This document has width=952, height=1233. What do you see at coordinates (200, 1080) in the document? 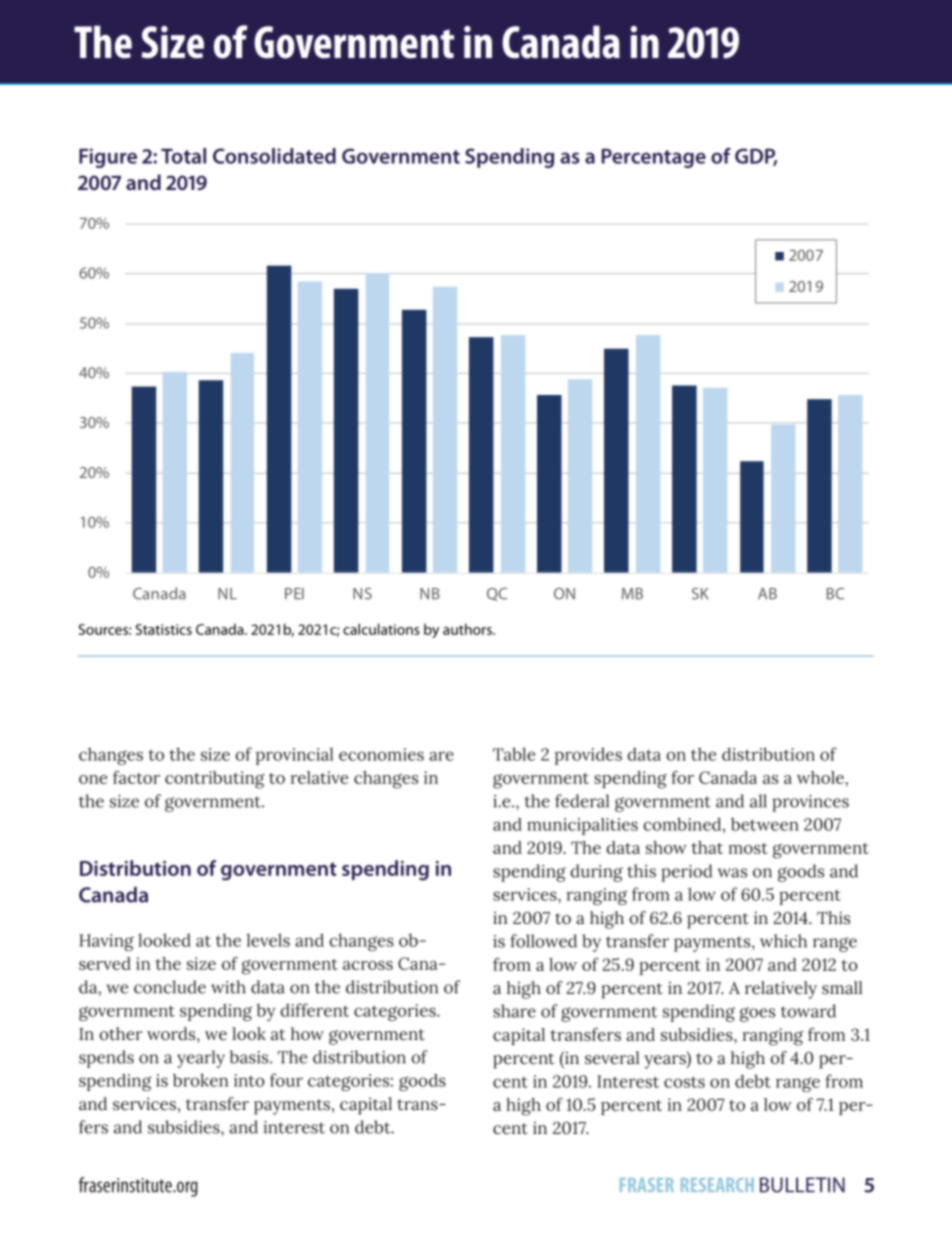
I see `broken` at bounding box center [200, 1080].
